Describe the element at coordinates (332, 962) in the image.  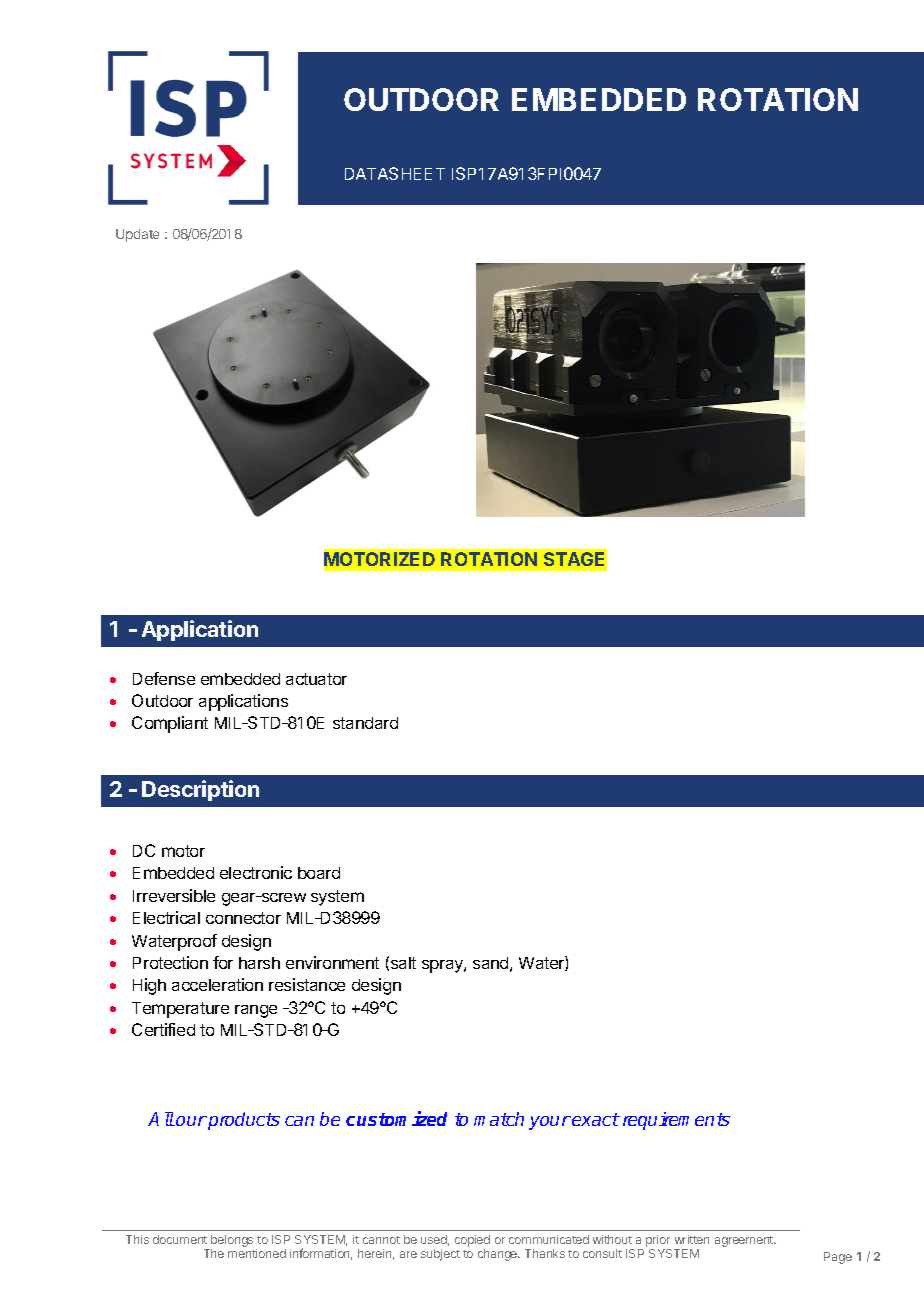
I see `environment` at that location.
